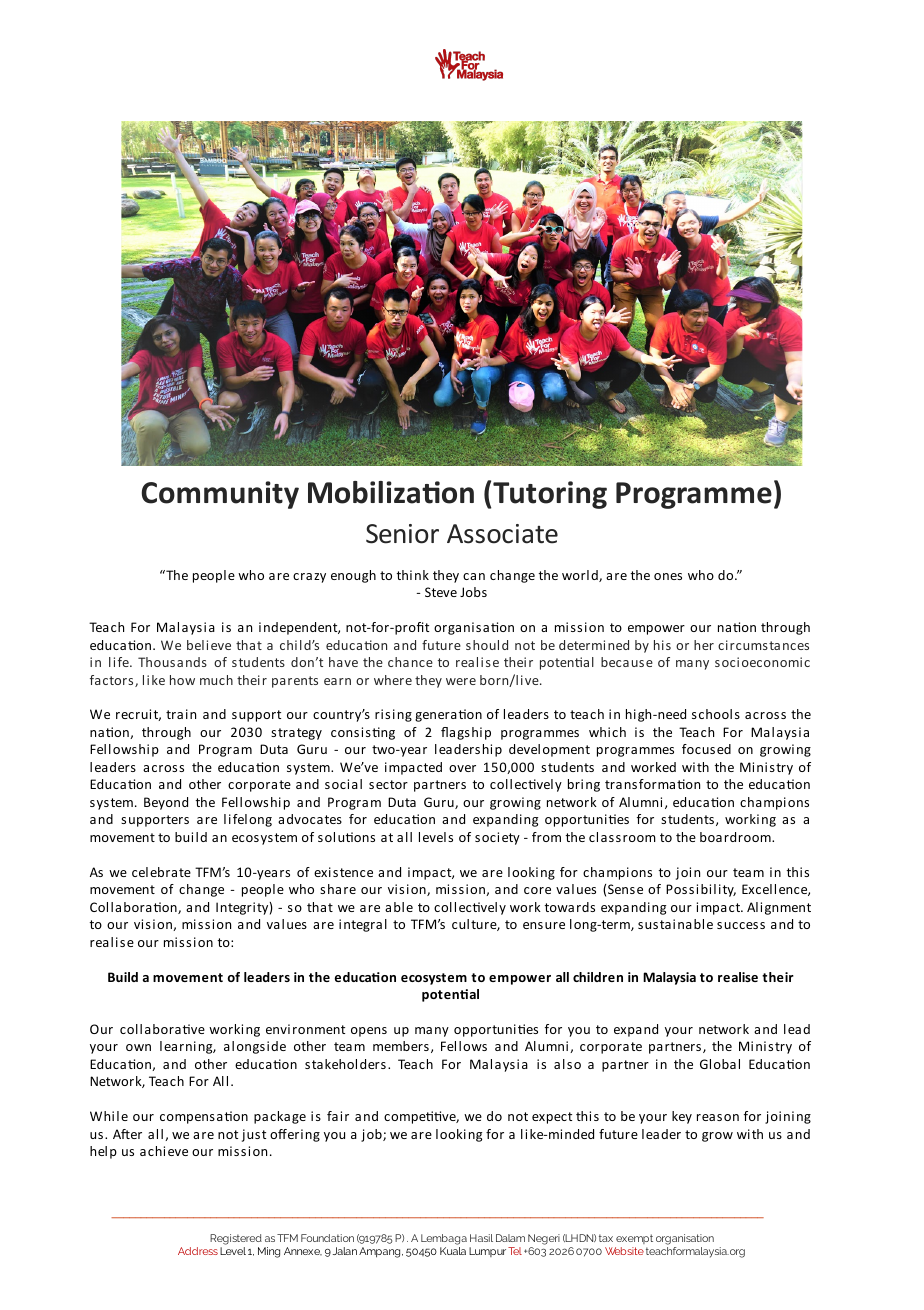 The width and height of the page is (924, 1310). Describe the element at coordinates (401, 1046) in the page. I see `members` at that location.
